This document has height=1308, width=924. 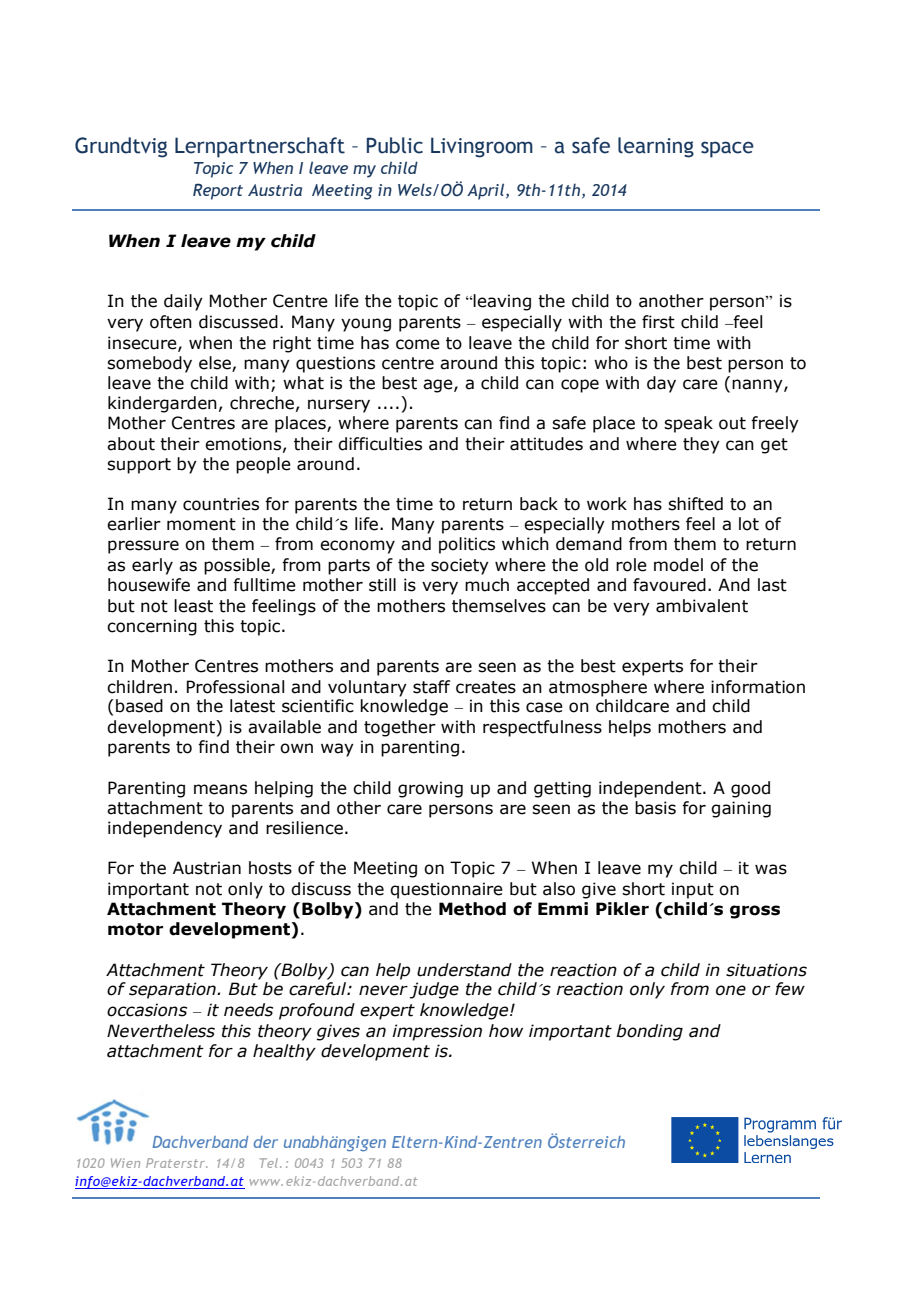 What do you see at coordinates (235, 687) in the document?
I see `Professional` at bounding box center [235, 687].
